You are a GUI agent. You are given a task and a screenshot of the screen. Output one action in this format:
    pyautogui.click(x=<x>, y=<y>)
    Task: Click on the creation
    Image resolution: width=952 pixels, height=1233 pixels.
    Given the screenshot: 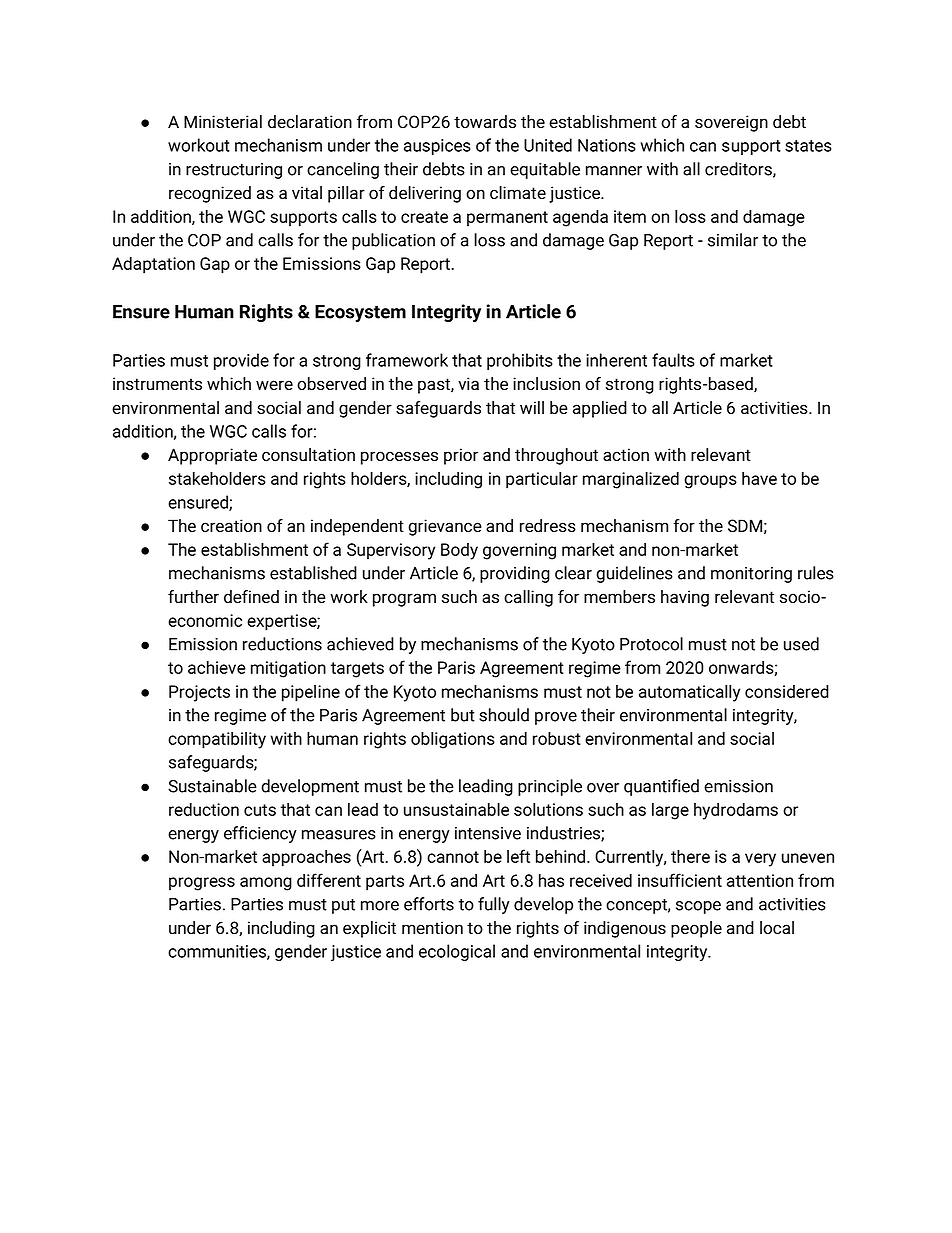 What is the action you would take?
    pyautogui.click(x=231, y=525)
